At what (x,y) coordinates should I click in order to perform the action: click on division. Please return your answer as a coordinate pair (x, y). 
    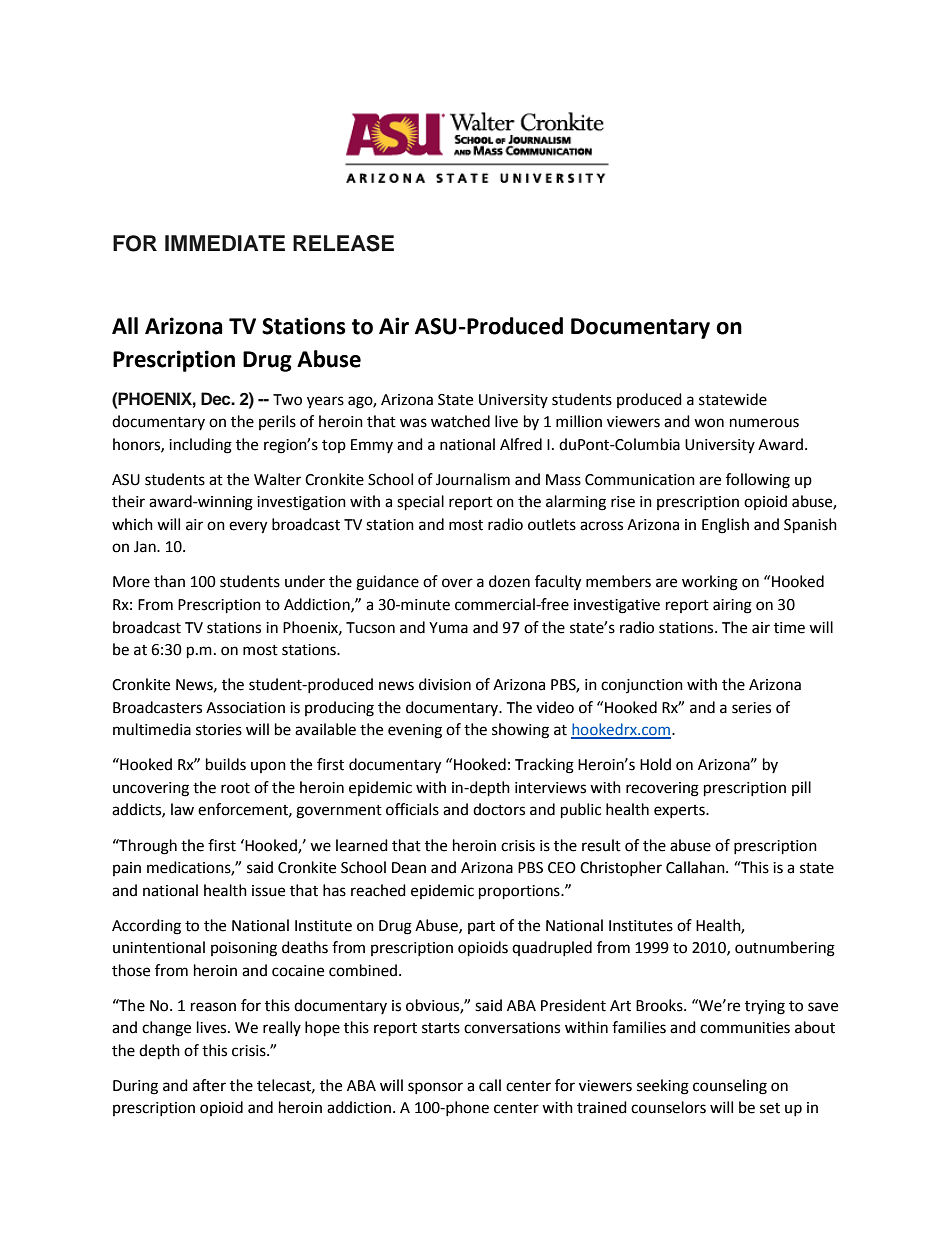
    Looking at the image, I should click on (445, 684).
